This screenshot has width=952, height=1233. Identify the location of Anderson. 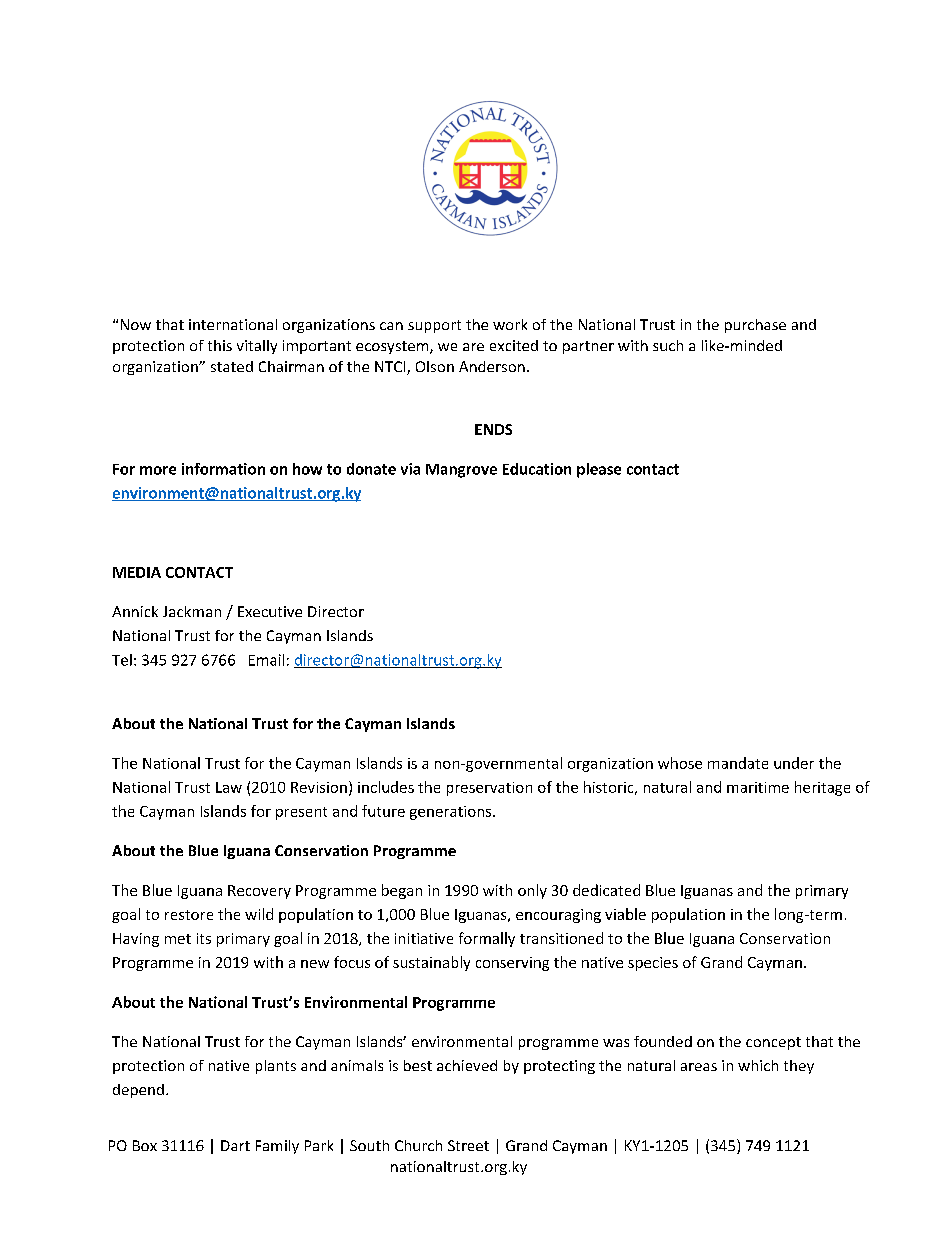
(492, 366).
